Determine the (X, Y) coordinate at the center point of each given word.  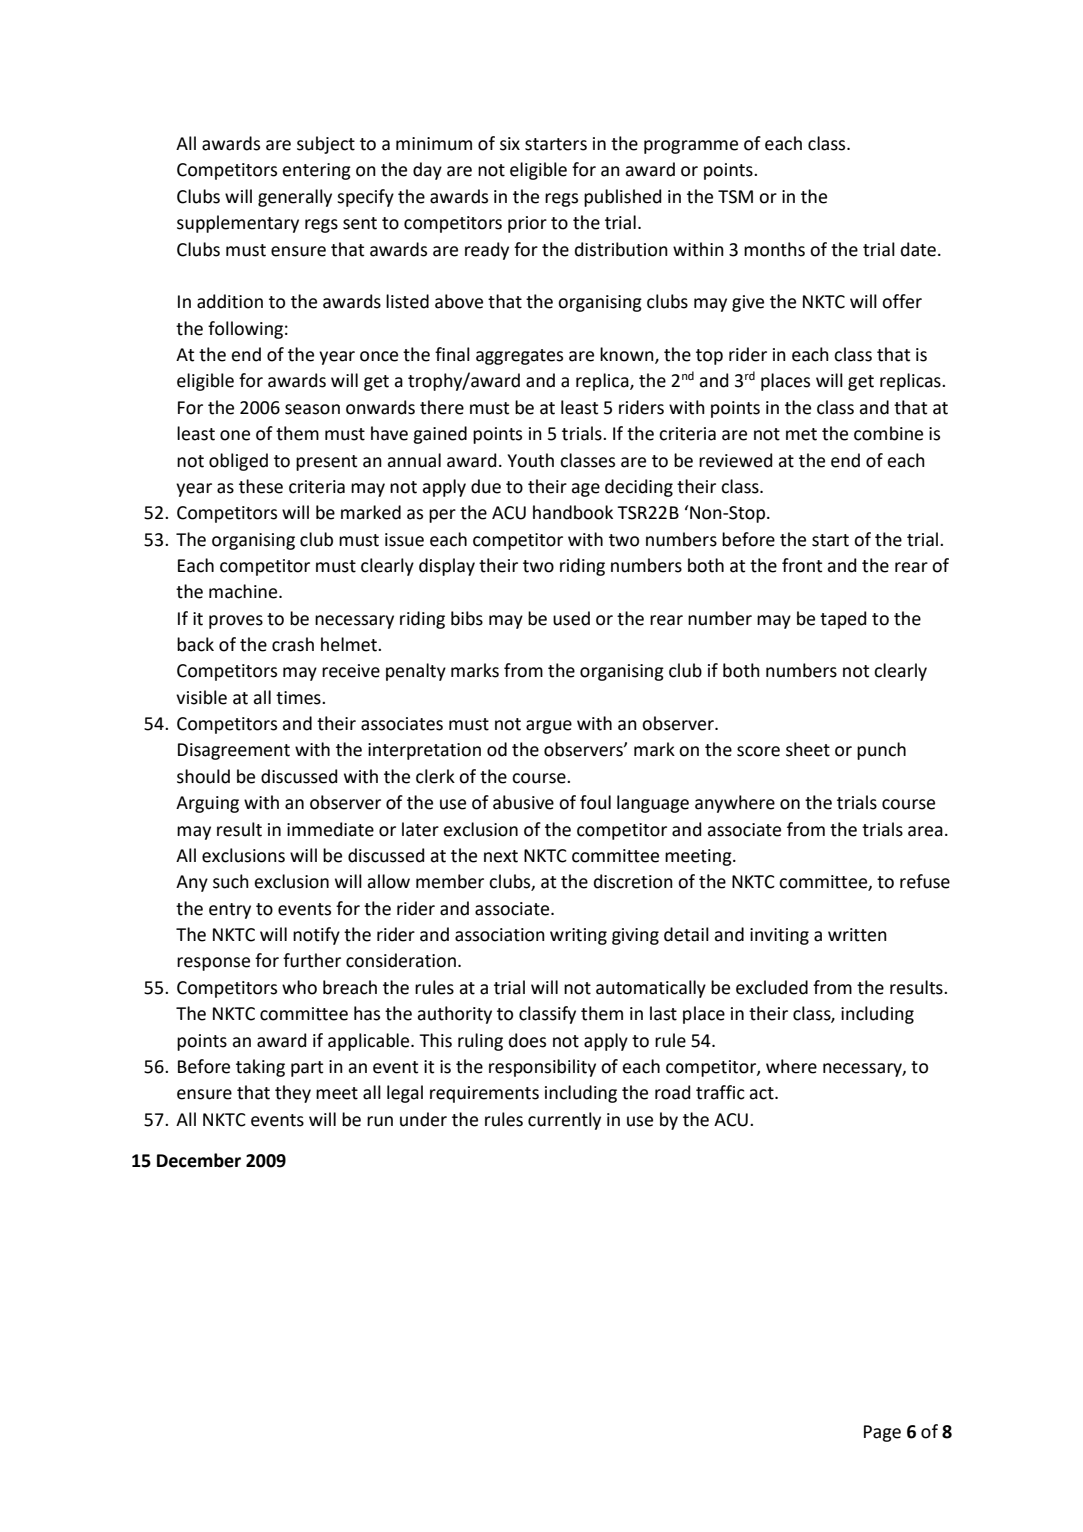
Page (882, 1433)
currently (564, 1121)
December (199, 1160)
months (774, 249)
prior (527, 224)
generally (295, 198)
